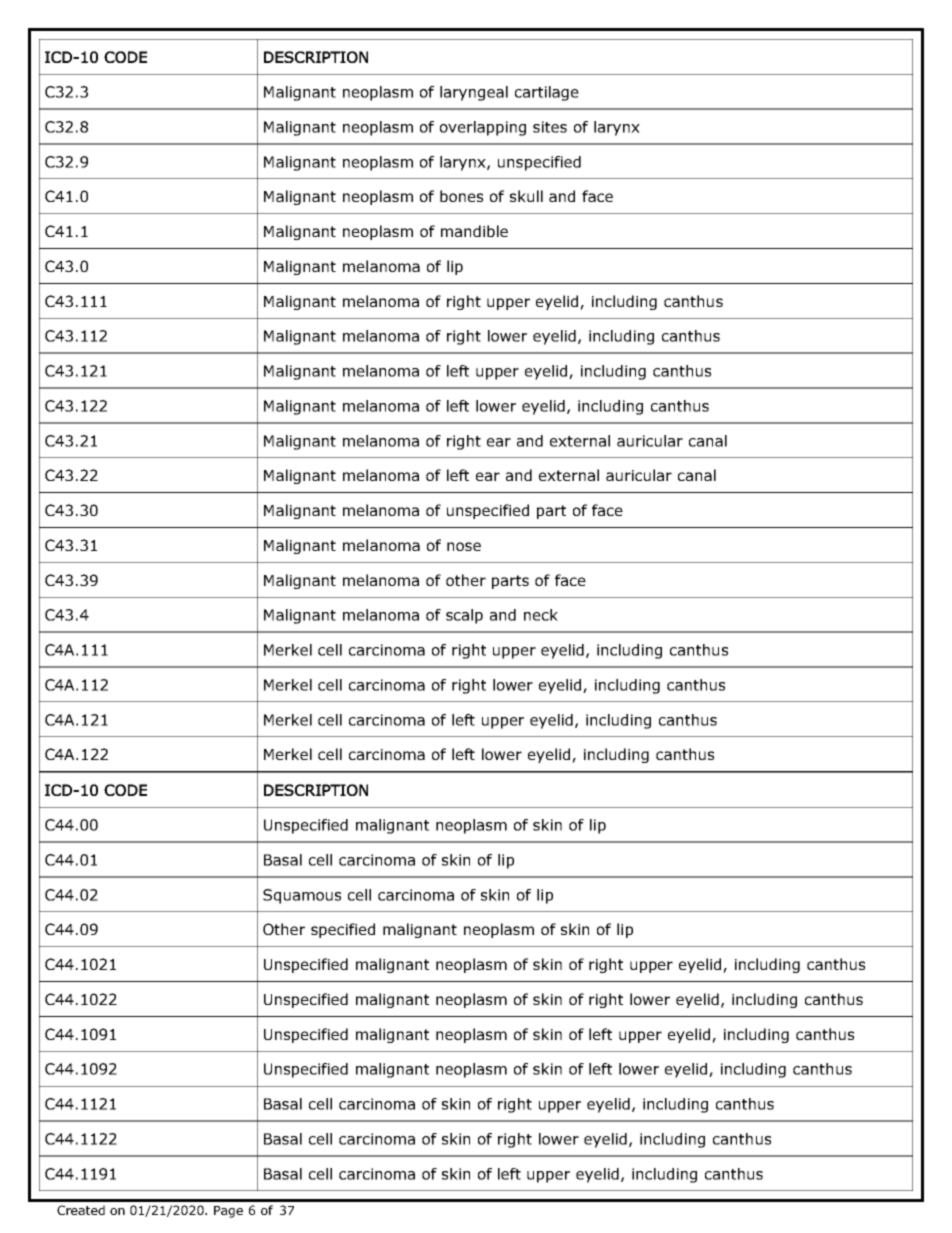 The image size is (952, 1233). Describe the element at coordinates (464, 616) in the document. I see `scalp` at that location.
